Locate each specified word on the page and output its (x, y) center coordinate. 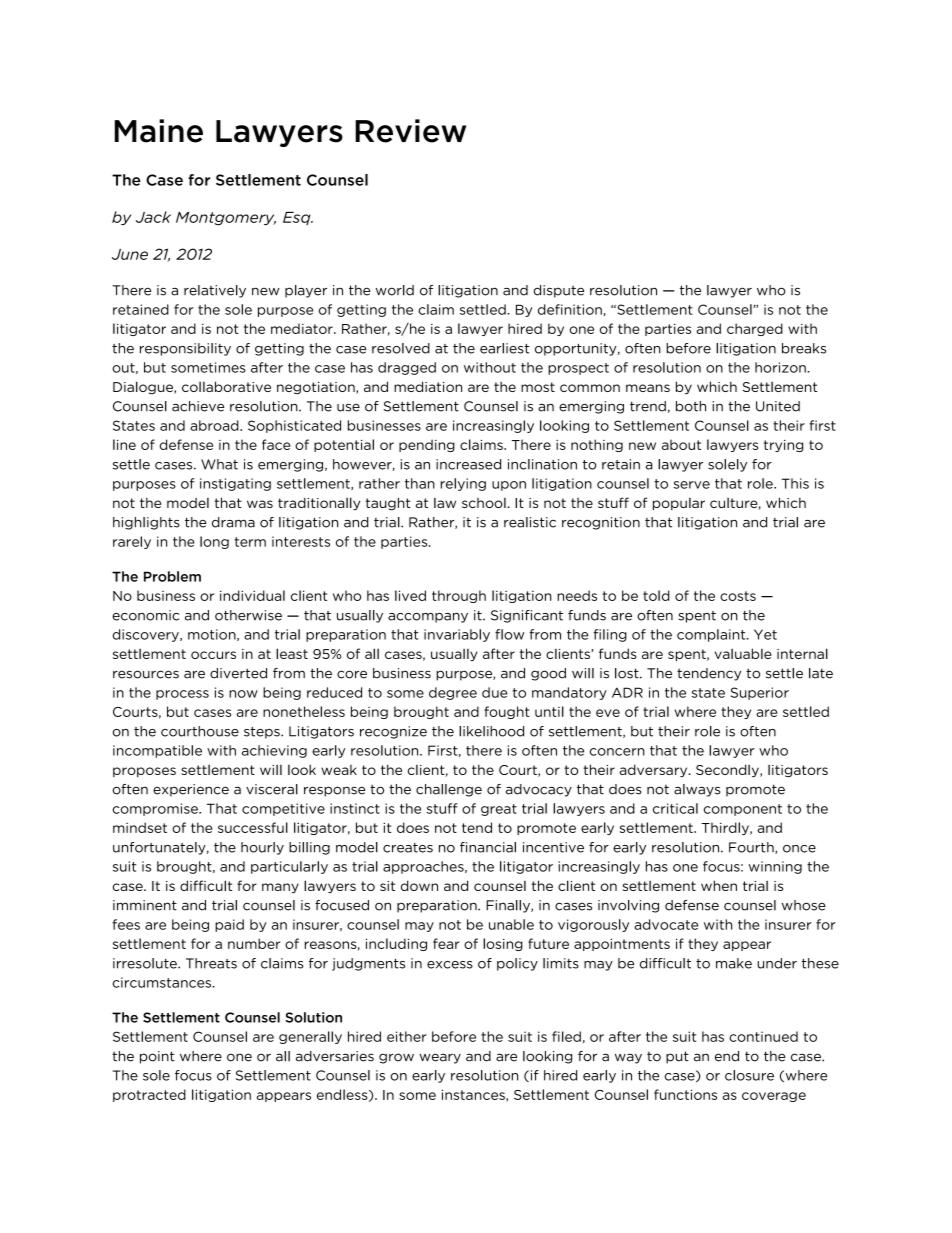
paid (229, 925)
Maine (158, 131)
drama (233, 522)
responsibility (185, 349)
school (485, 503)
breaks (804, 348)
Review (410, 131)
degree (453, 693)
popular (679, 504)
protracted (149, 1095)
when (719, 885)
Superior (760, 693)
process (182, 695)
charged (755, 329)
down (419, 885)
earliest (505, 348)
